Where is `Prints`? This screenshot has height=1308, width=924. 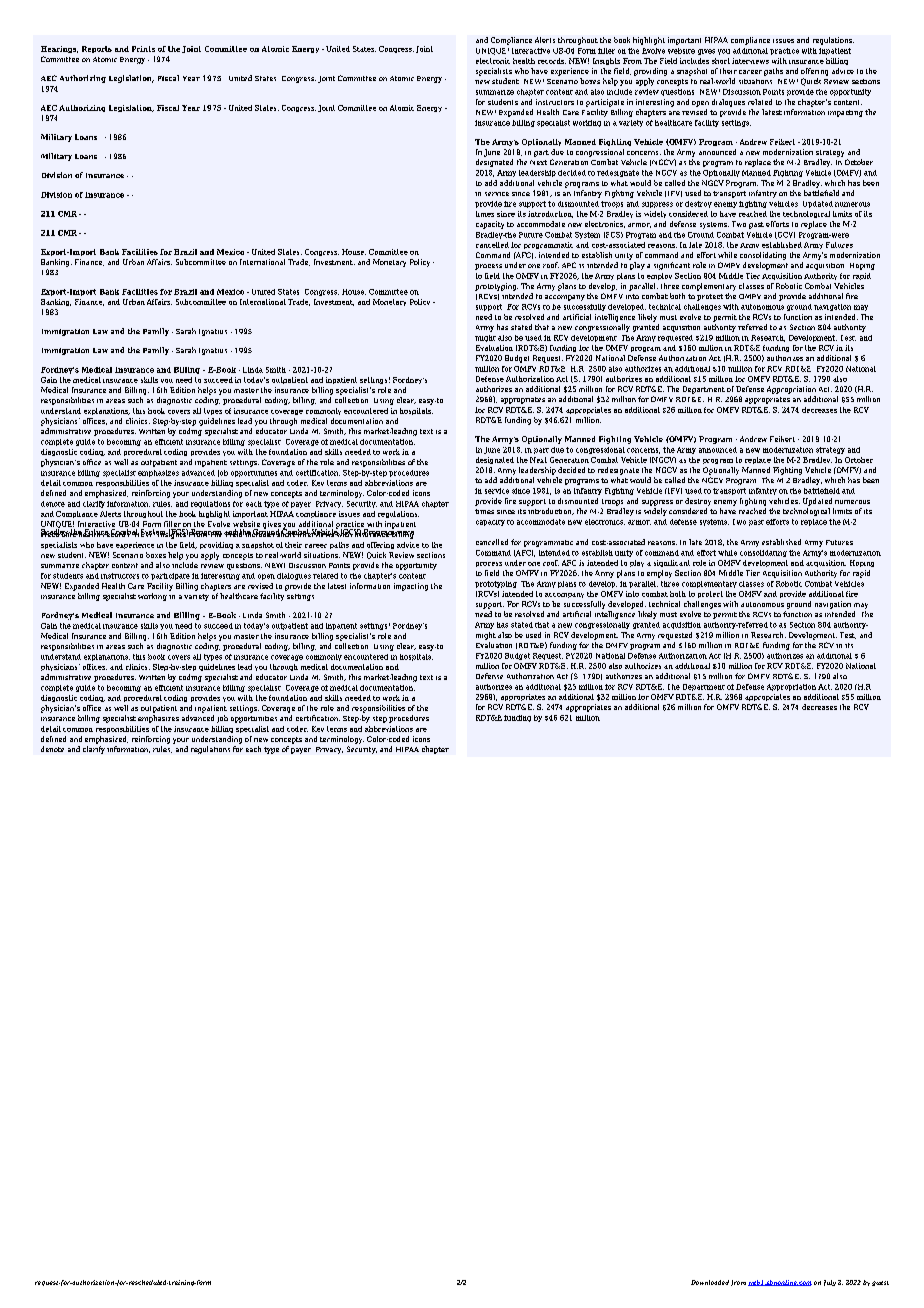 Prints is located at coordinates (143, 49).
